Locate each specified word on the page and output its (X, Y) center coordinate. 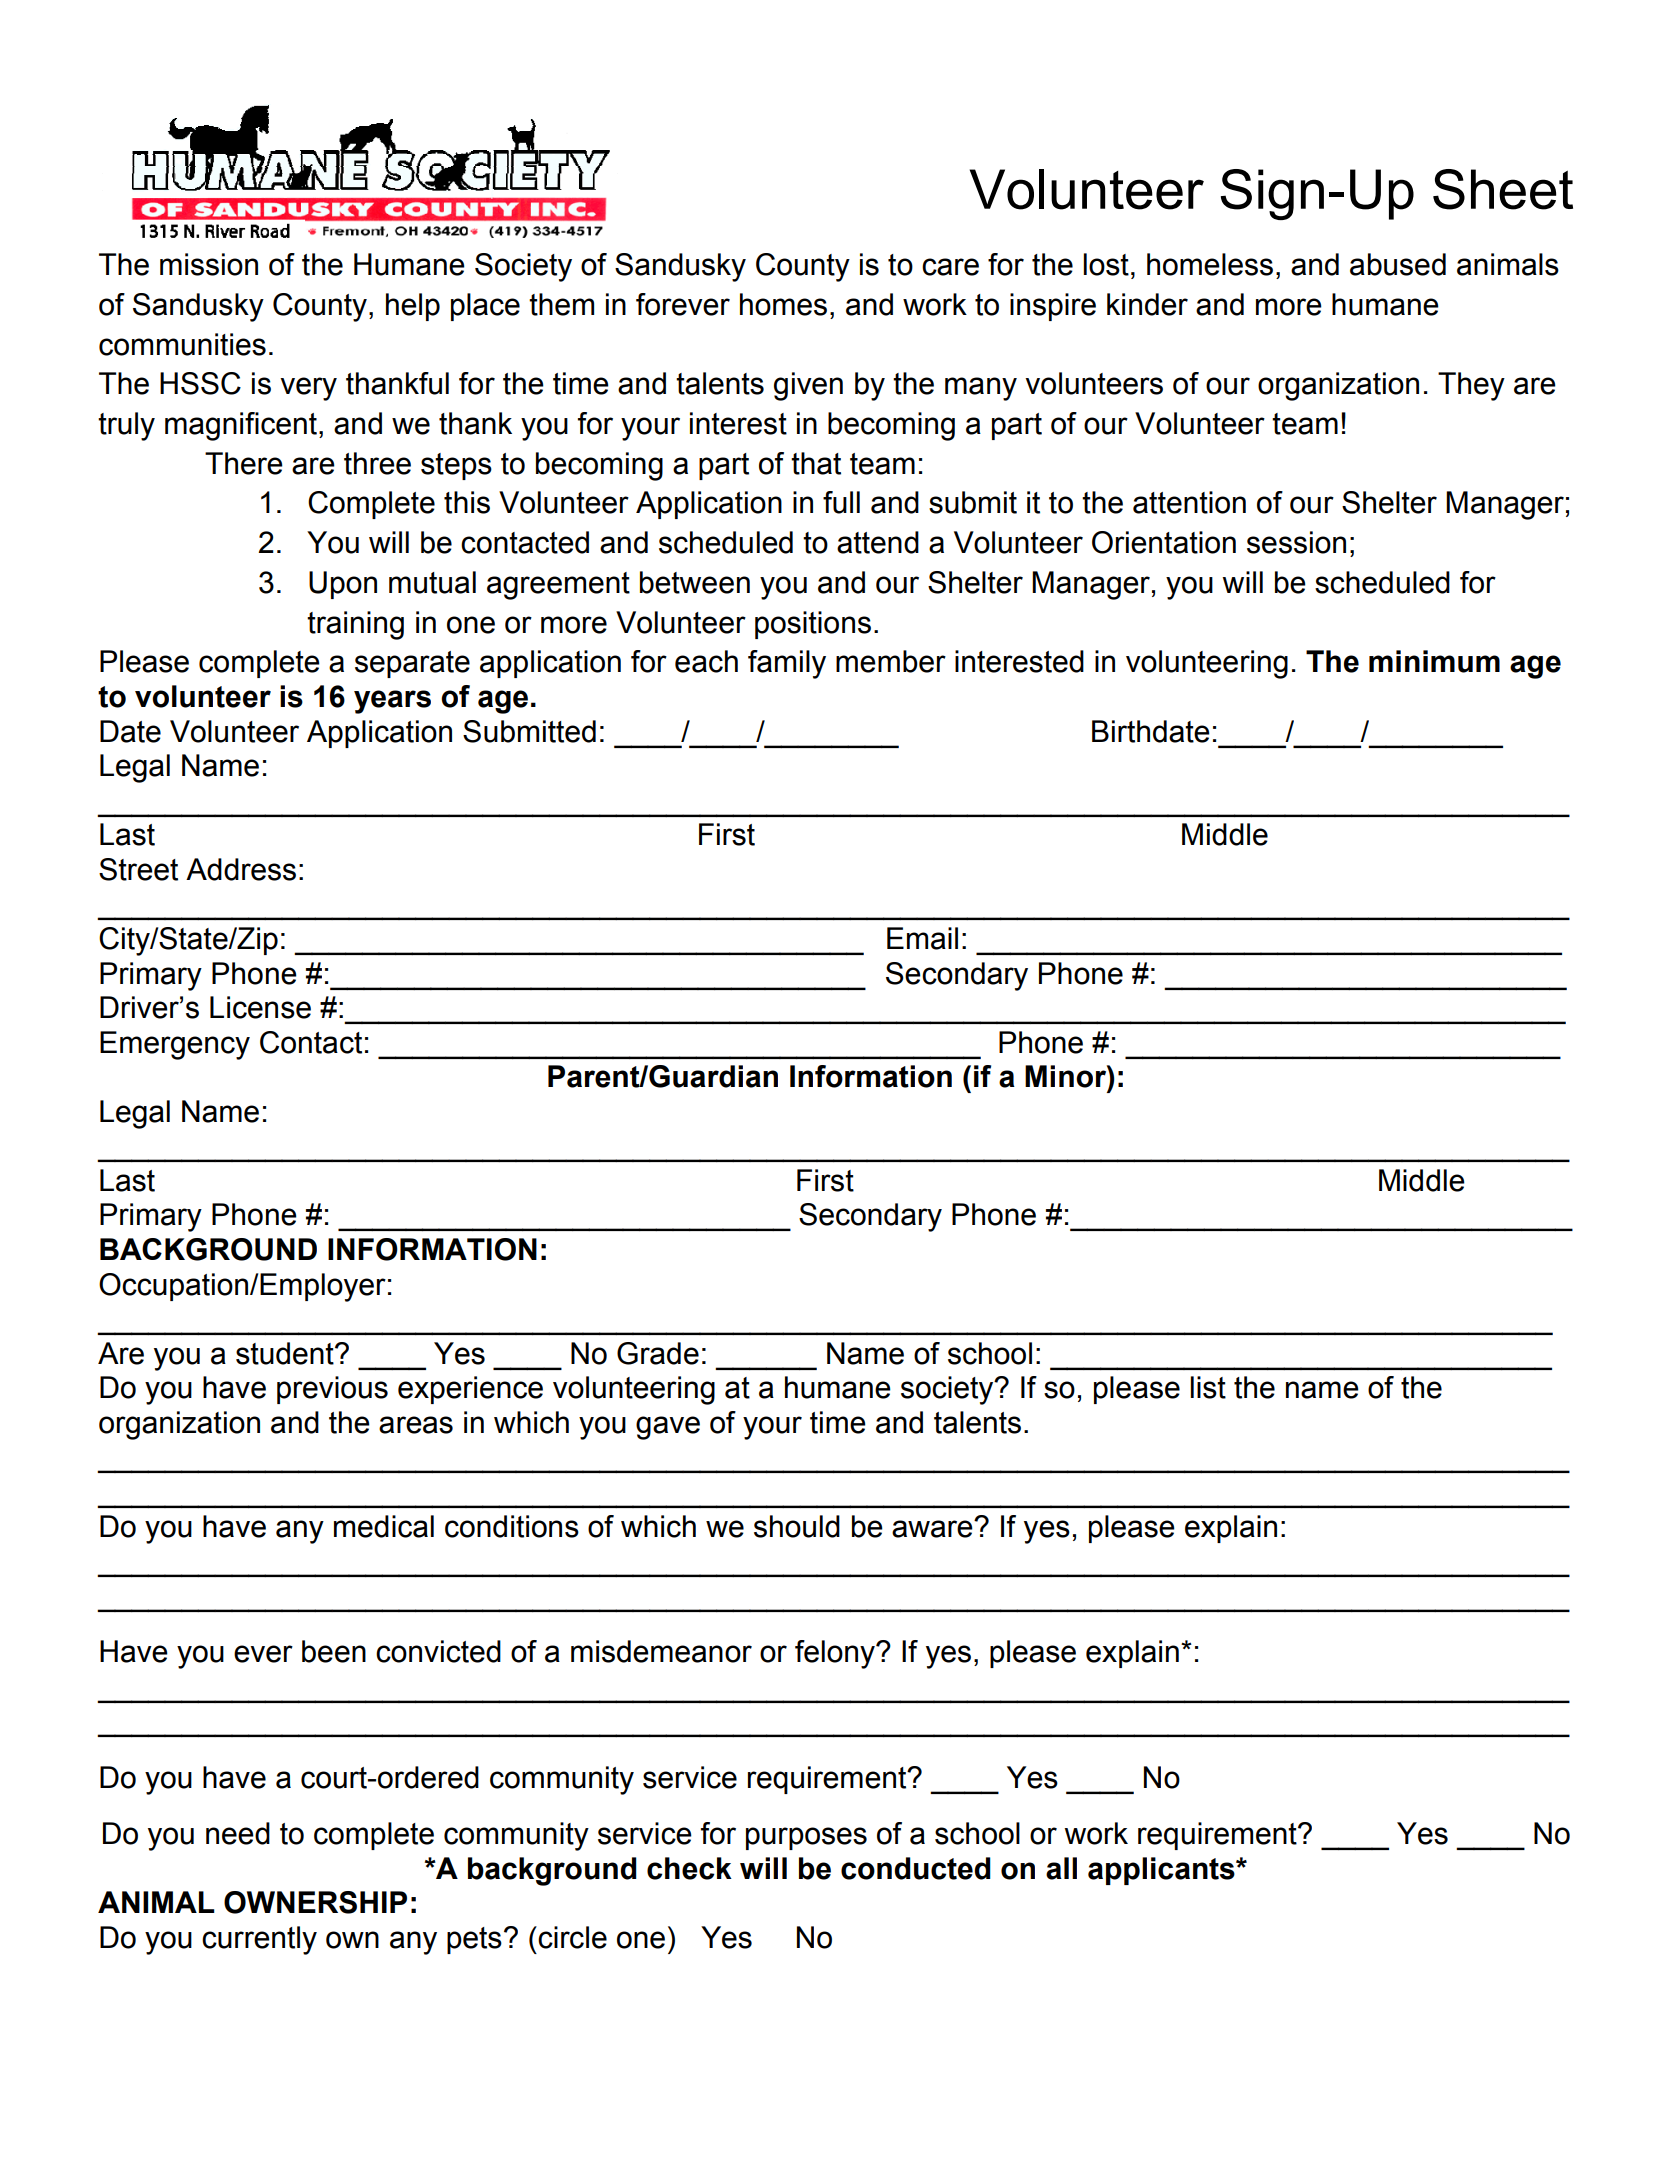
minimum (1434, 661)
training (355, 625)
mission (209, 264)
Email (922, 938)
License (260, 1007)
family (787, 664)
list (1208, 1387)
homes (783, 304)
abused (1398, 264)
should (797, 1526)
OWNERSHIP (315, 1902)
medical (384, 1526)
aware (933, 1529)
